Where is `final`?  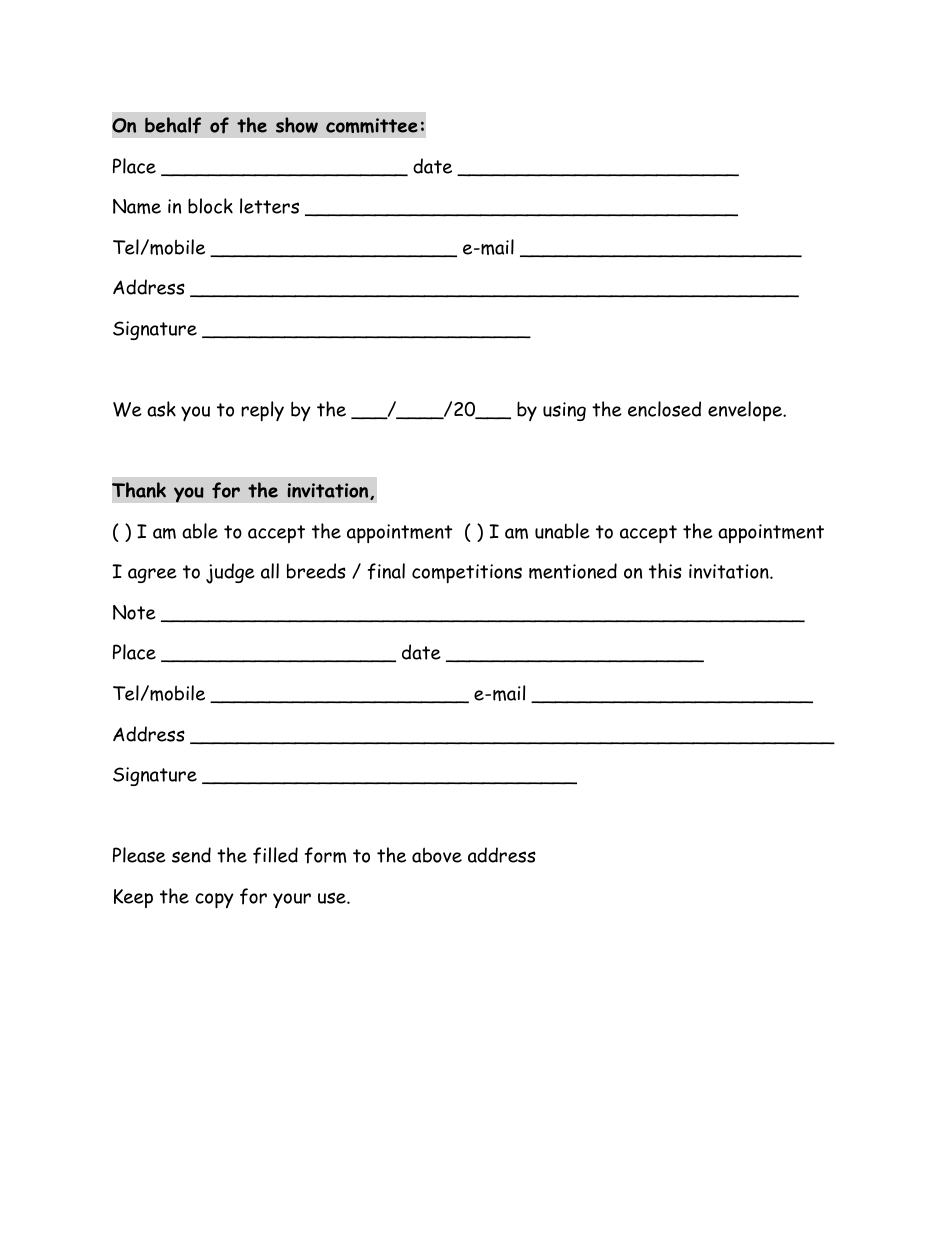 final is located at coordinates (386, 571).
